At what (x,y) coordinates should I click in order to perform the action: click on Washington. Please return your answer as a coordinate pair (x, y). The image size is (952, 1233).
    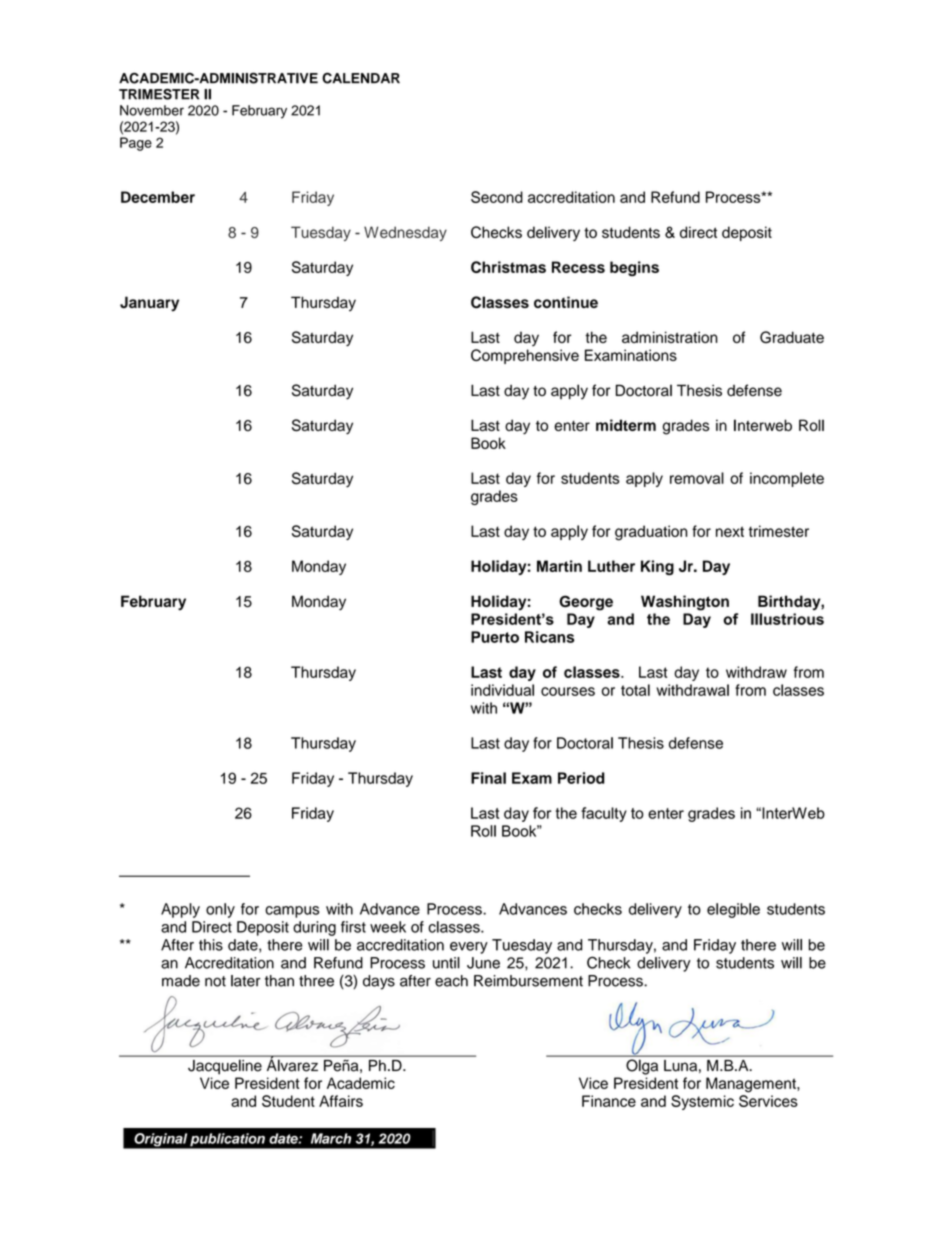
    Looking at the image, I should click on (685, 603).
